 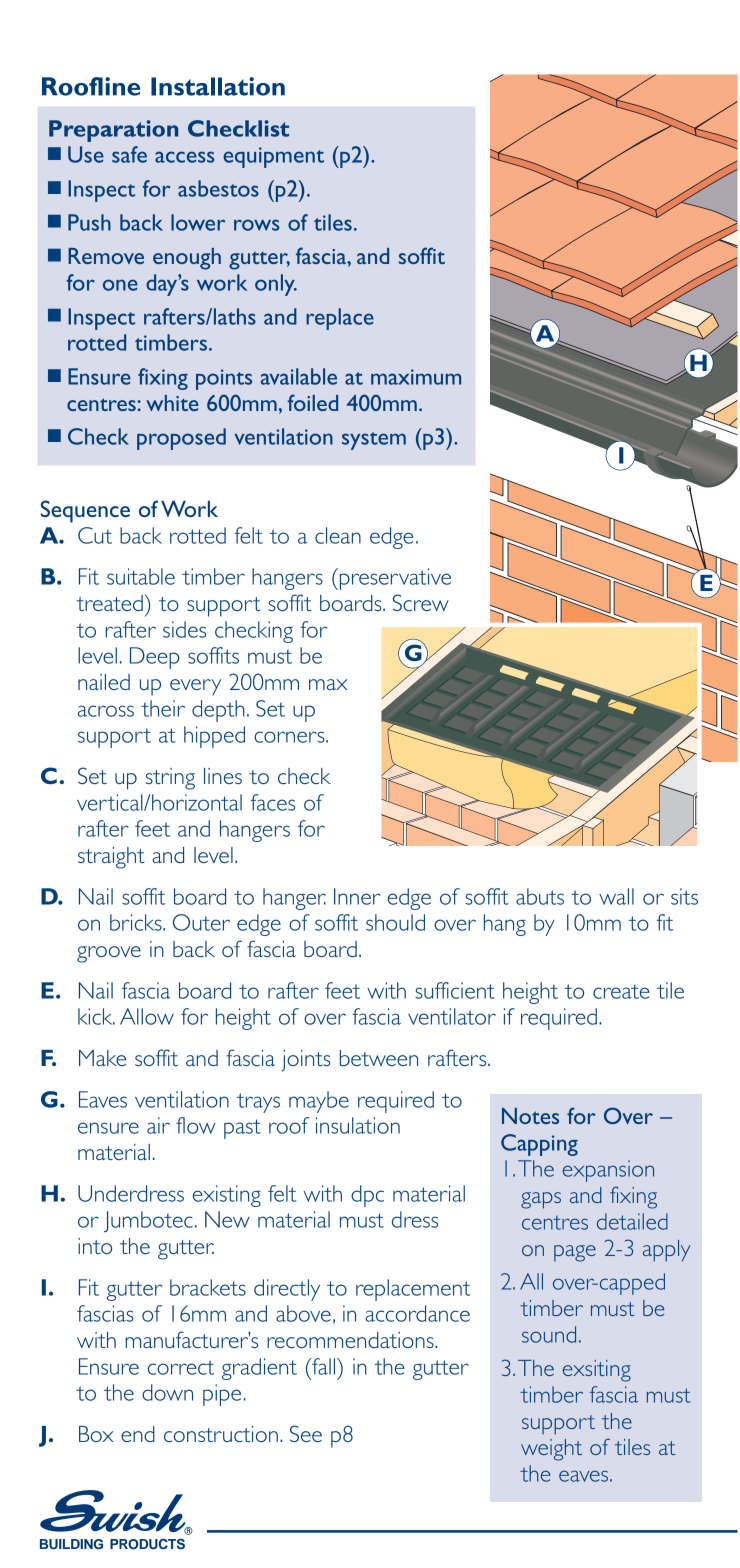 I want to click on See, so click(x=306, y=1433).
